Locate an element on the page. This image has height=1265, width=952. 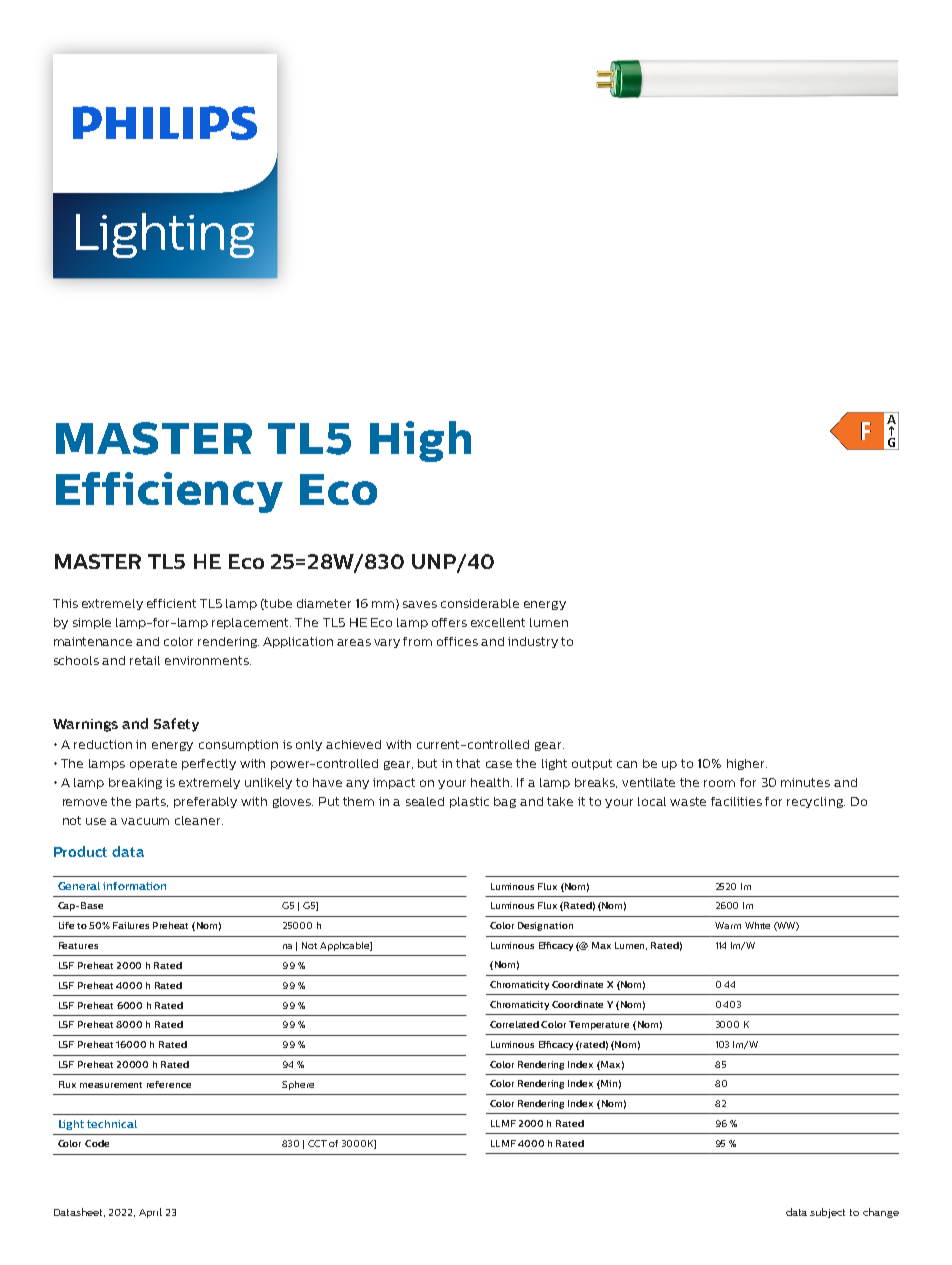
Efficiency is located at coordinates (169, 492).
